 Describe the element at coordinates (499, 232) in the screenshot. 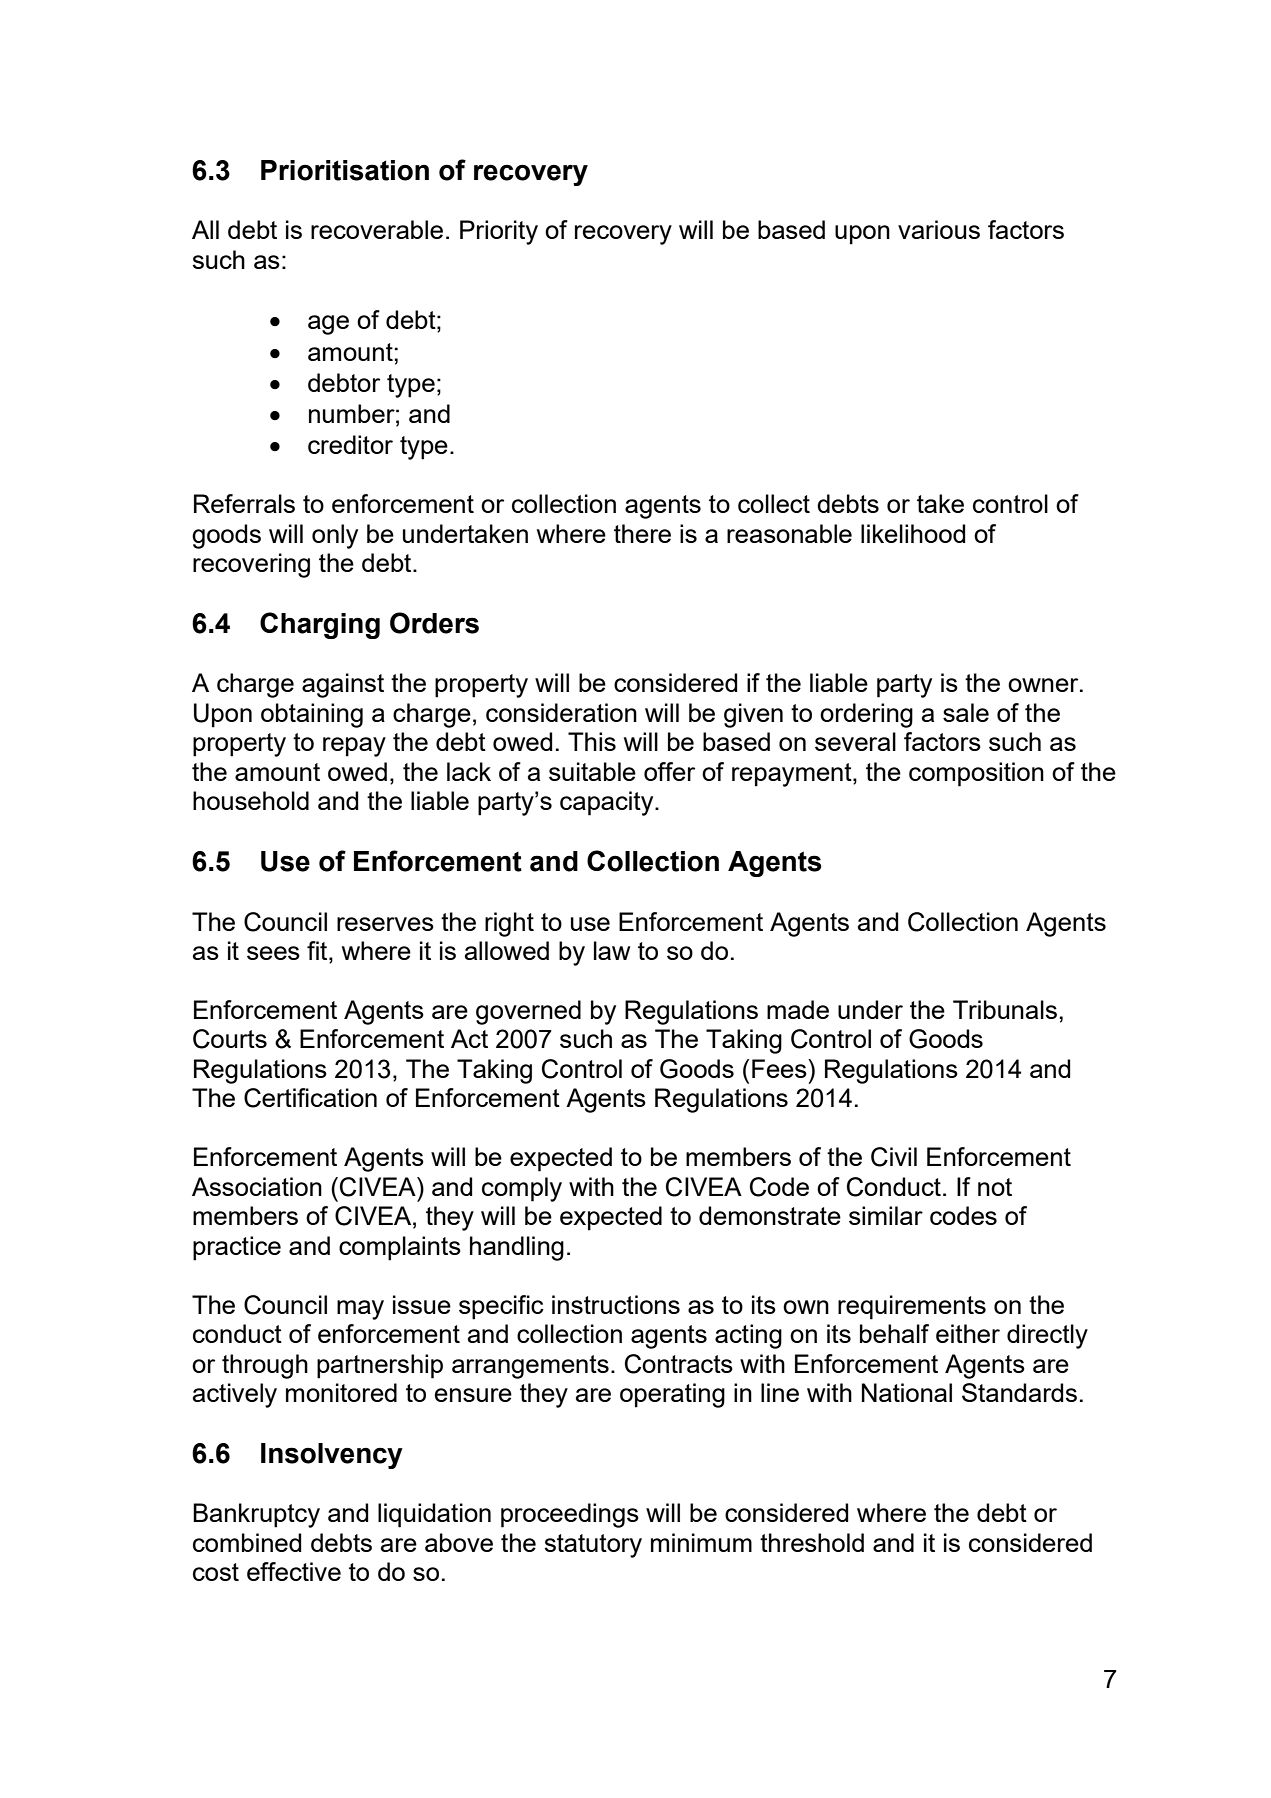

I see `Priority` at that location.
